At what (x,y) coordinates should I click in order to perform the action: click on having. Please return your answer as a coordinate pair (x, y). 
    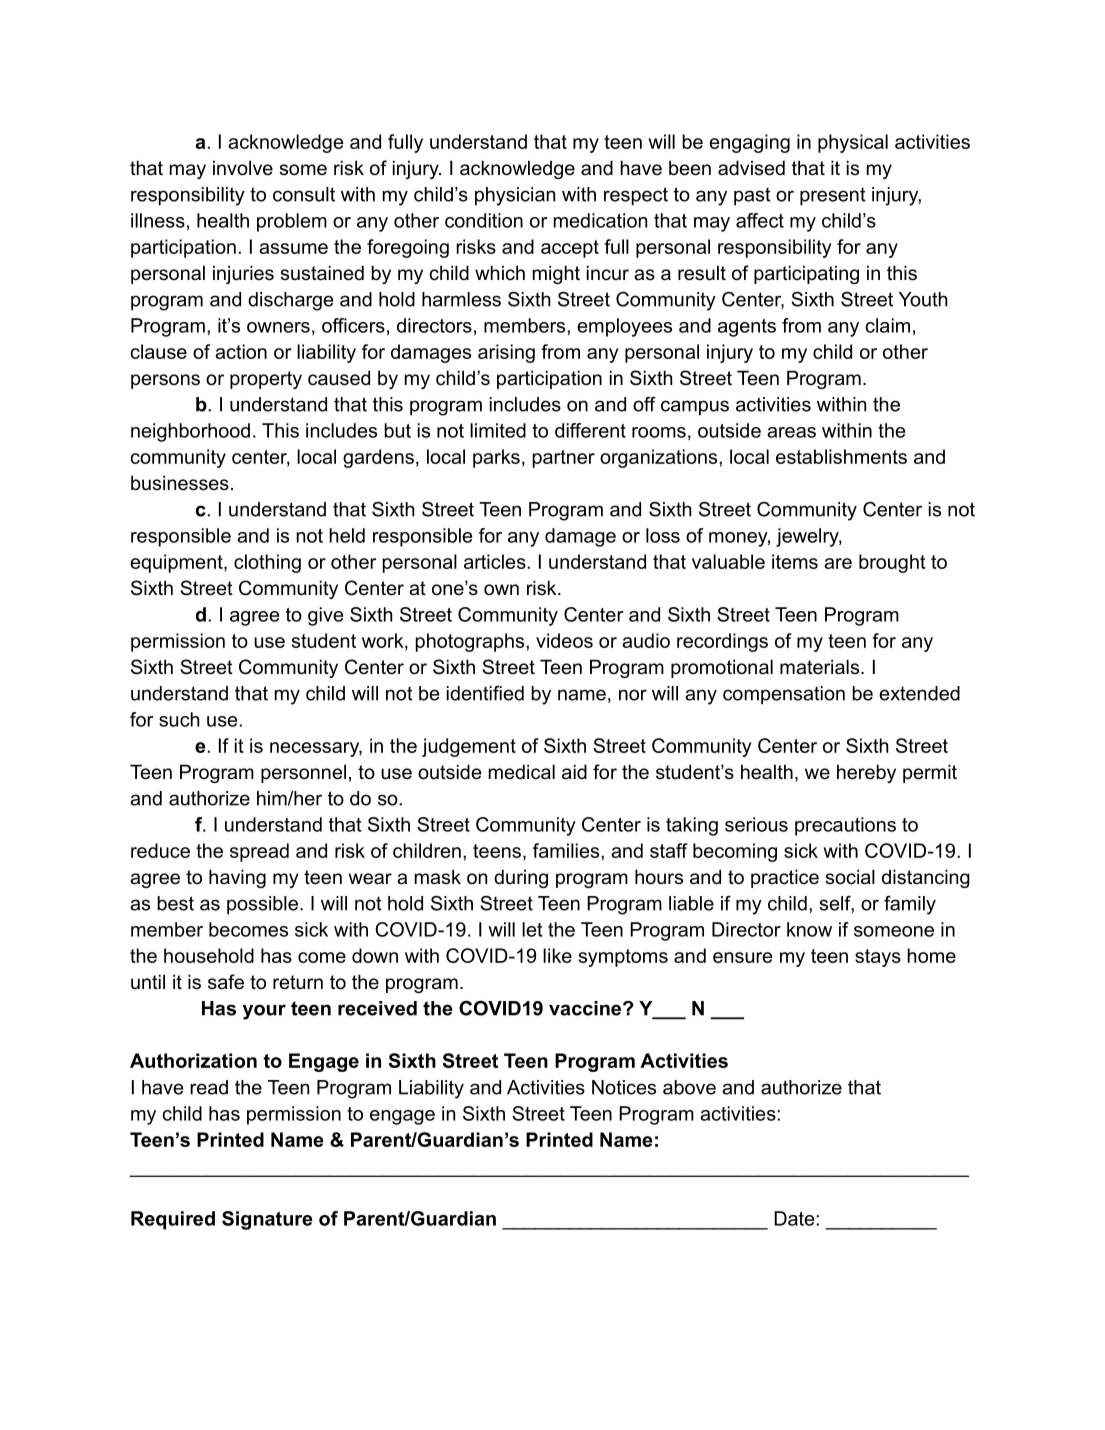
    Looking at the image, I should click on (237, 878).
